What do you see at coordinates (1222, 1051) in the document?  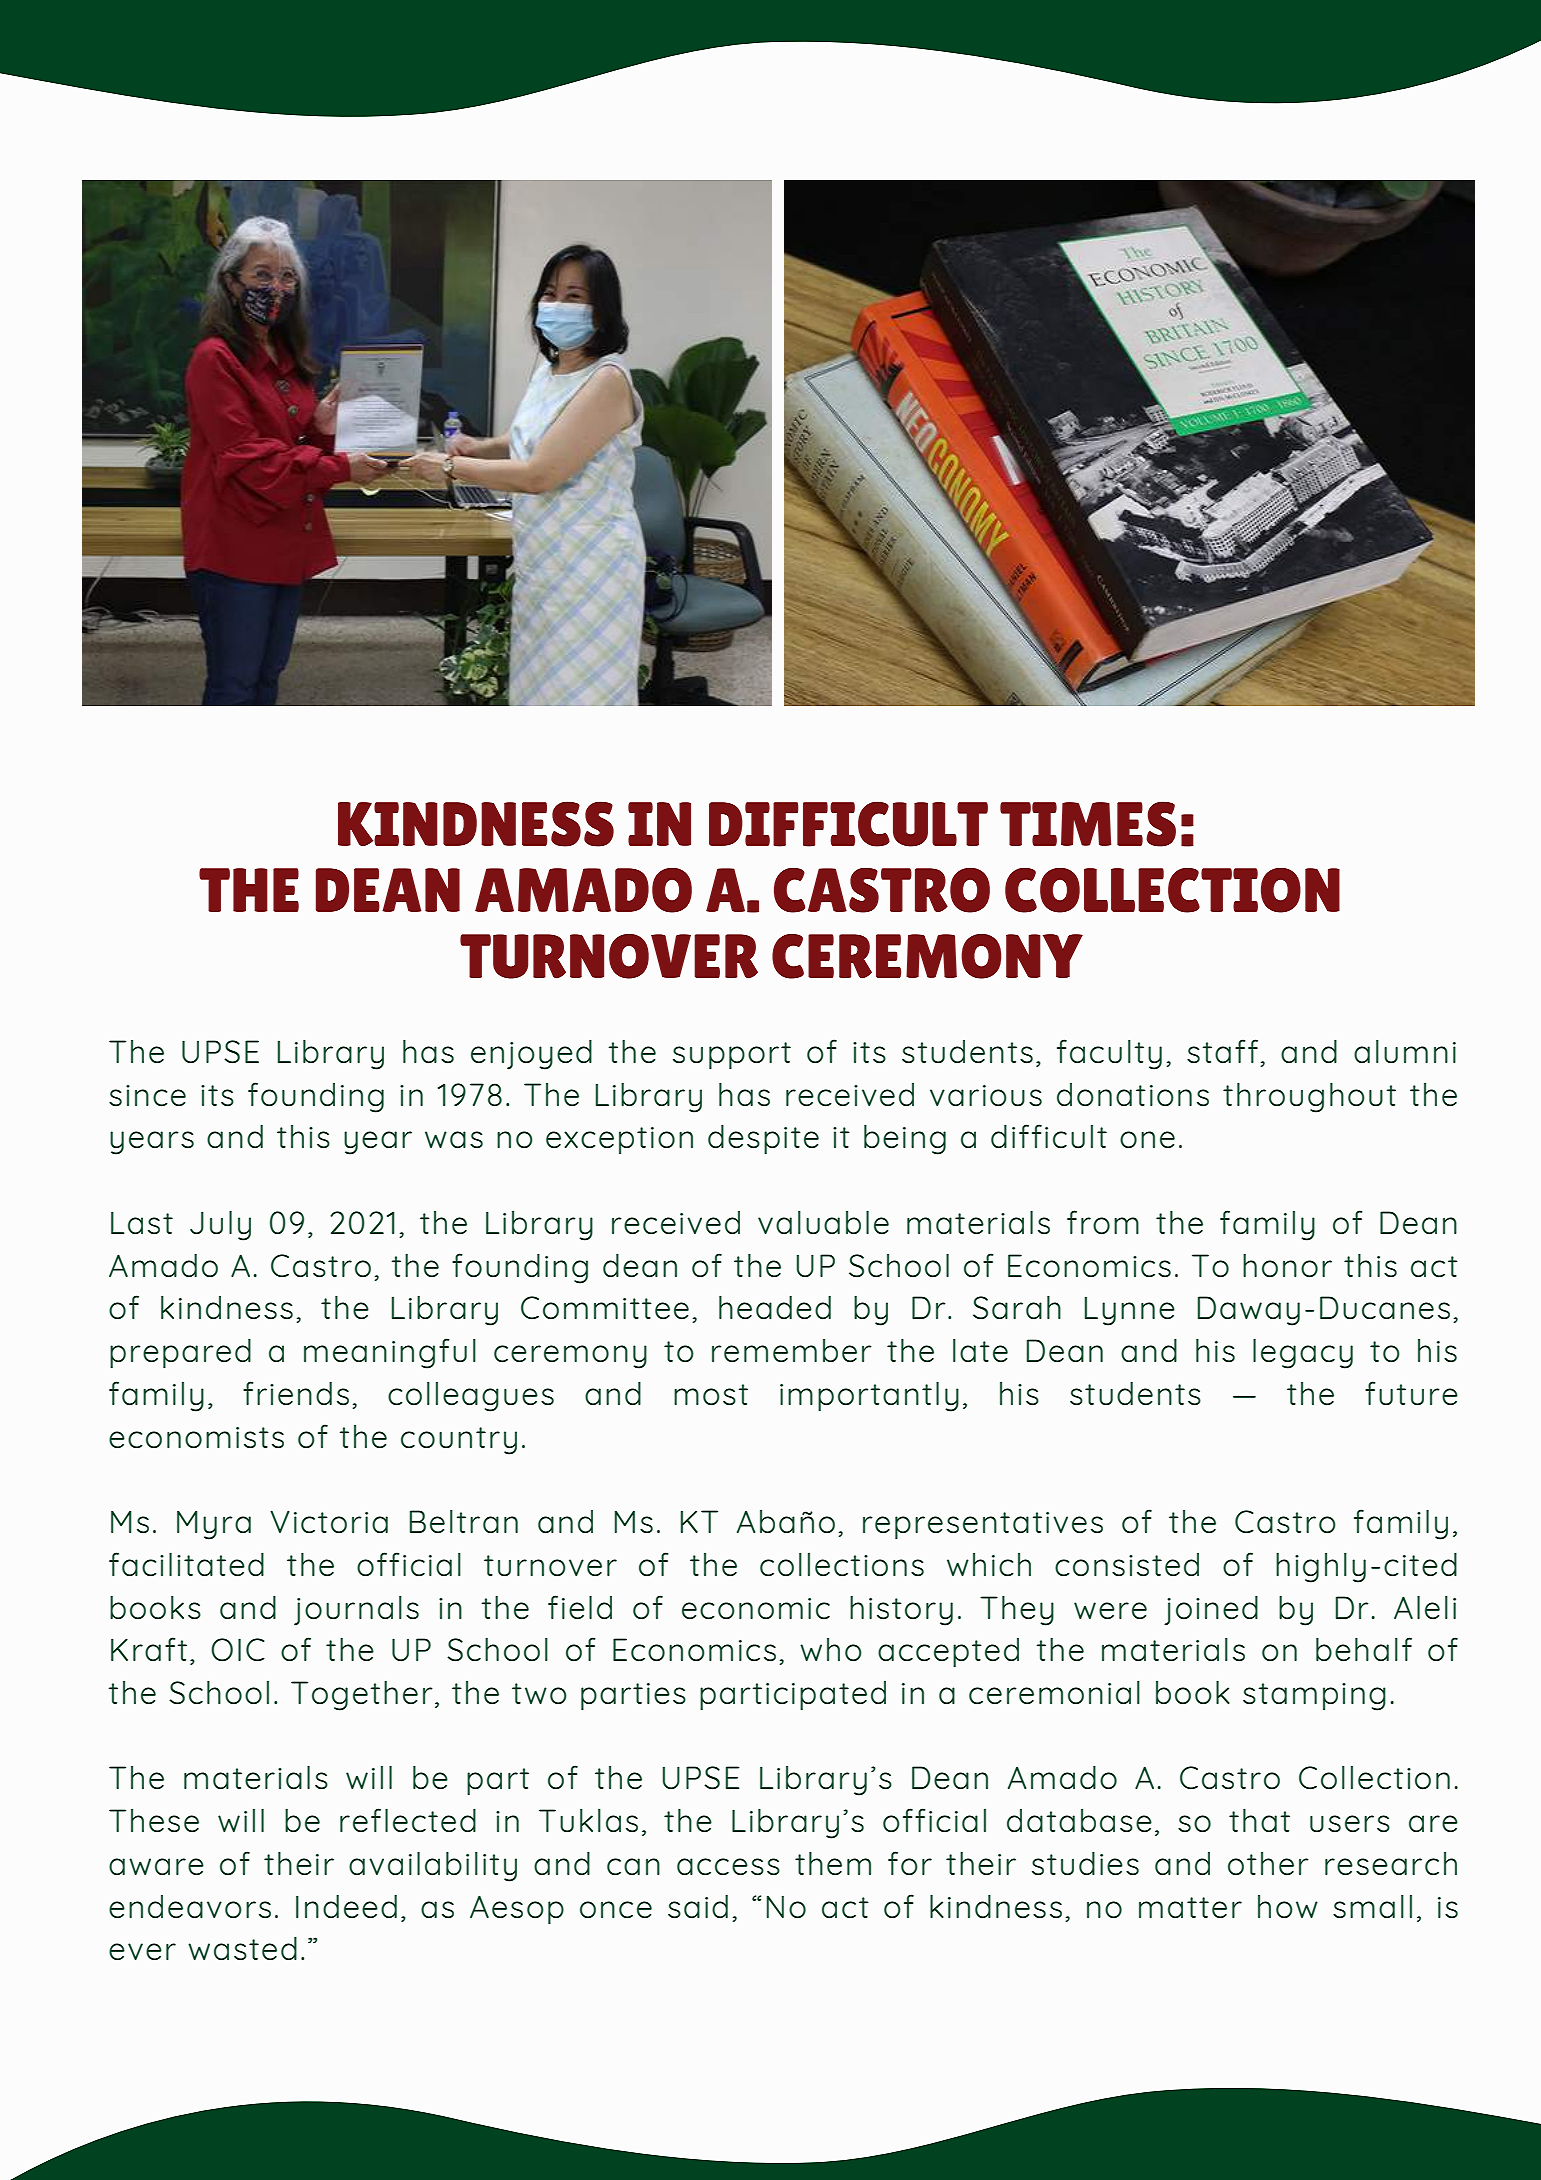 I see `staff` at bounding box center [1222, 1051].
